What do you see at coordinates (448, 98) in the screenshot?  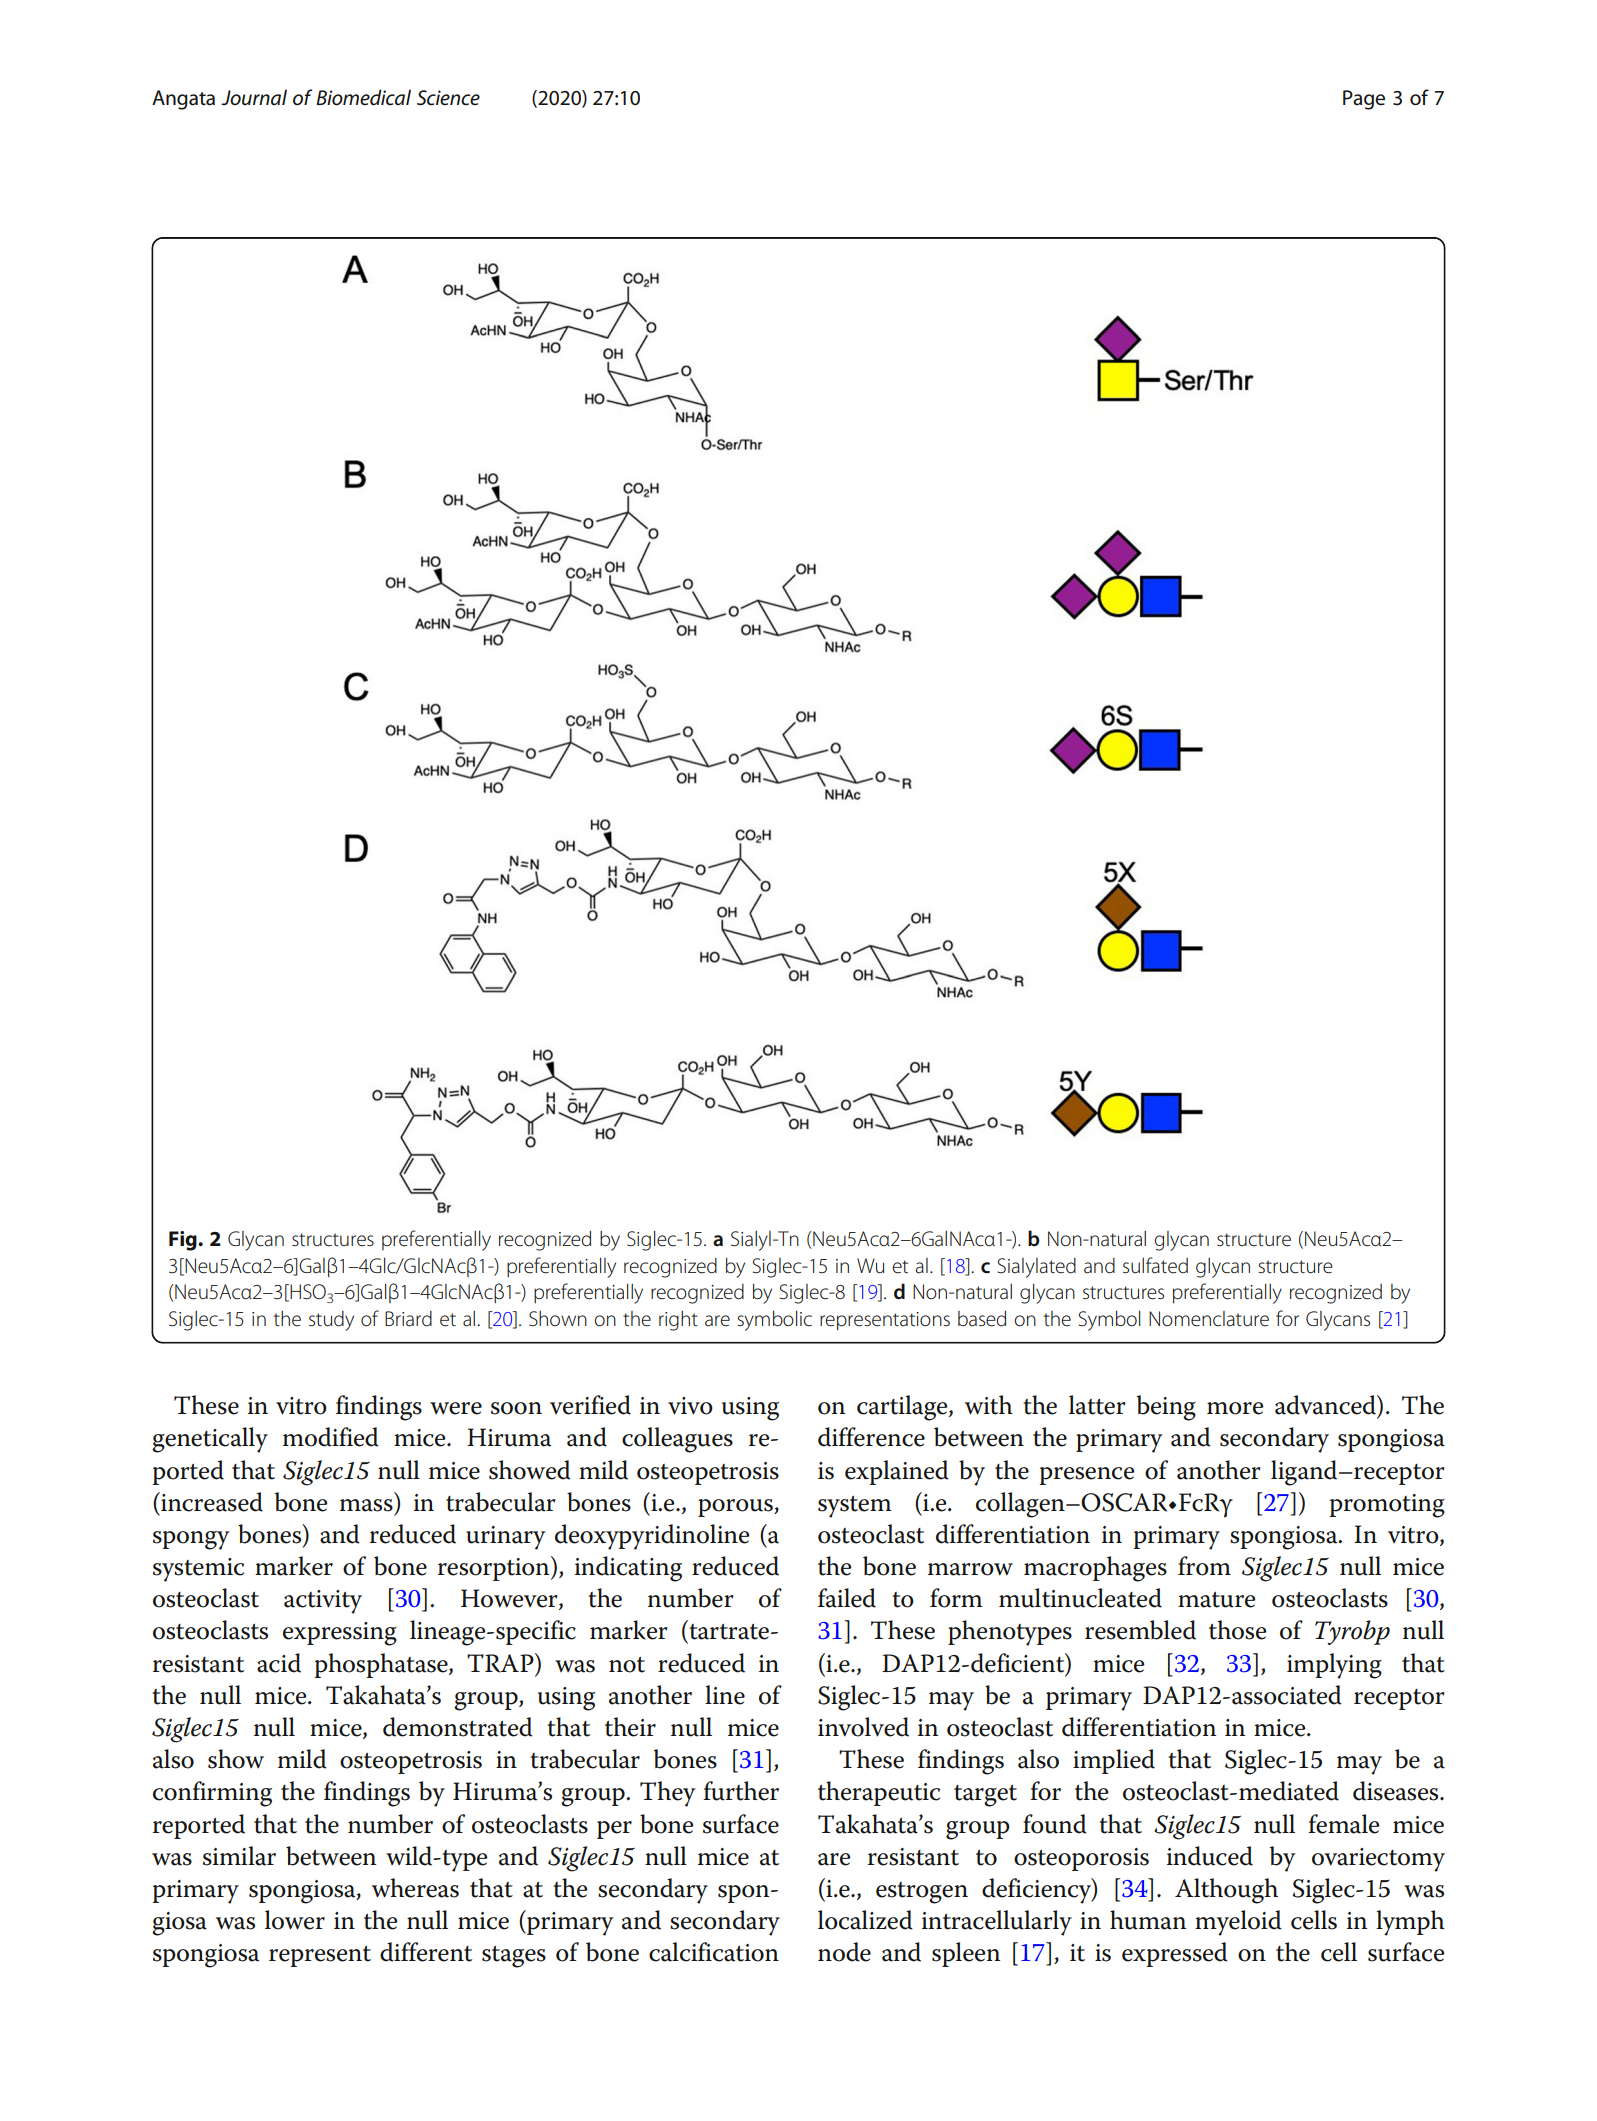 I see `Science` at bounding box center [448, 98].
